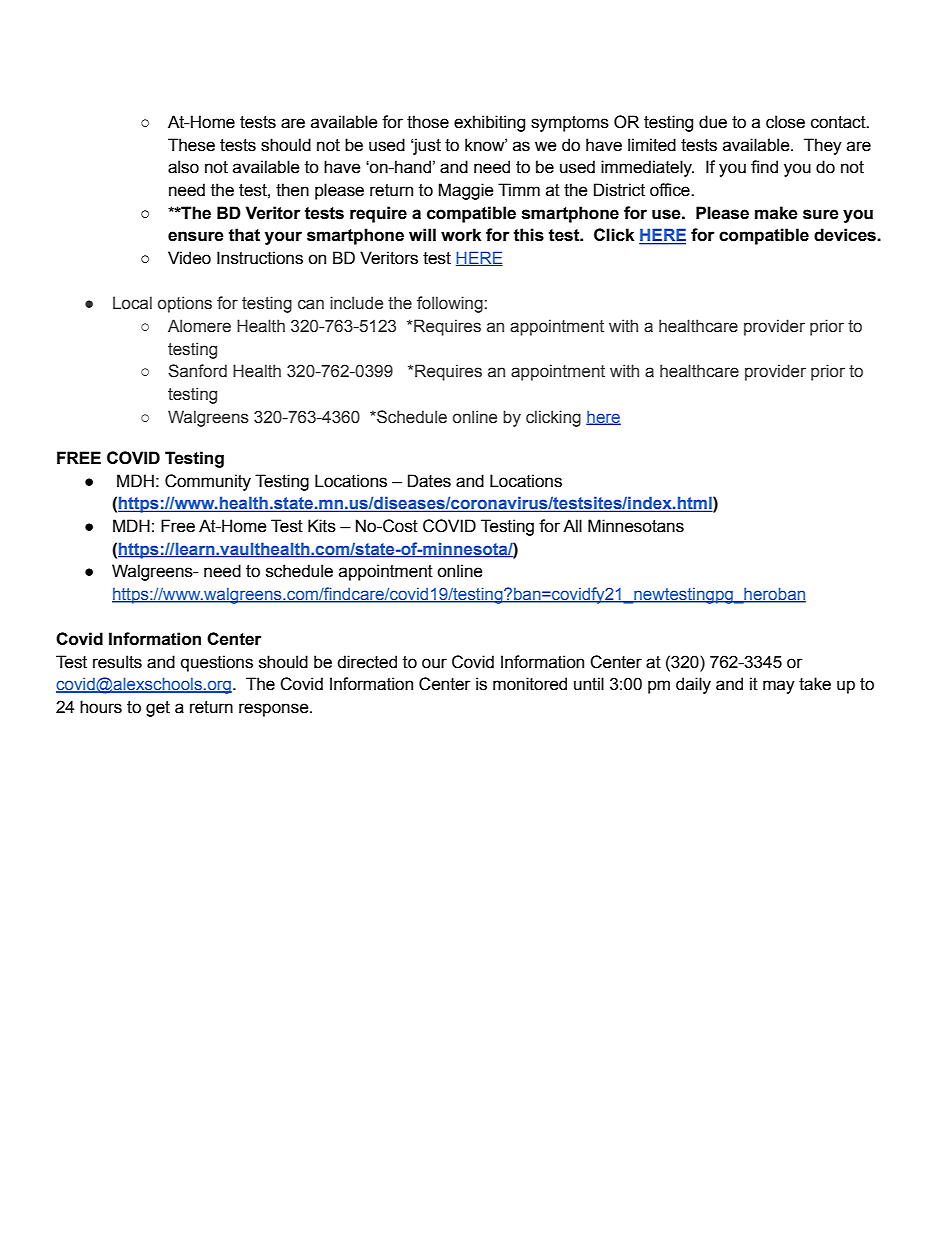 Image resolution: width=952 pixels, height=1233 pixels. I want to click on may, so click(779, 687).
